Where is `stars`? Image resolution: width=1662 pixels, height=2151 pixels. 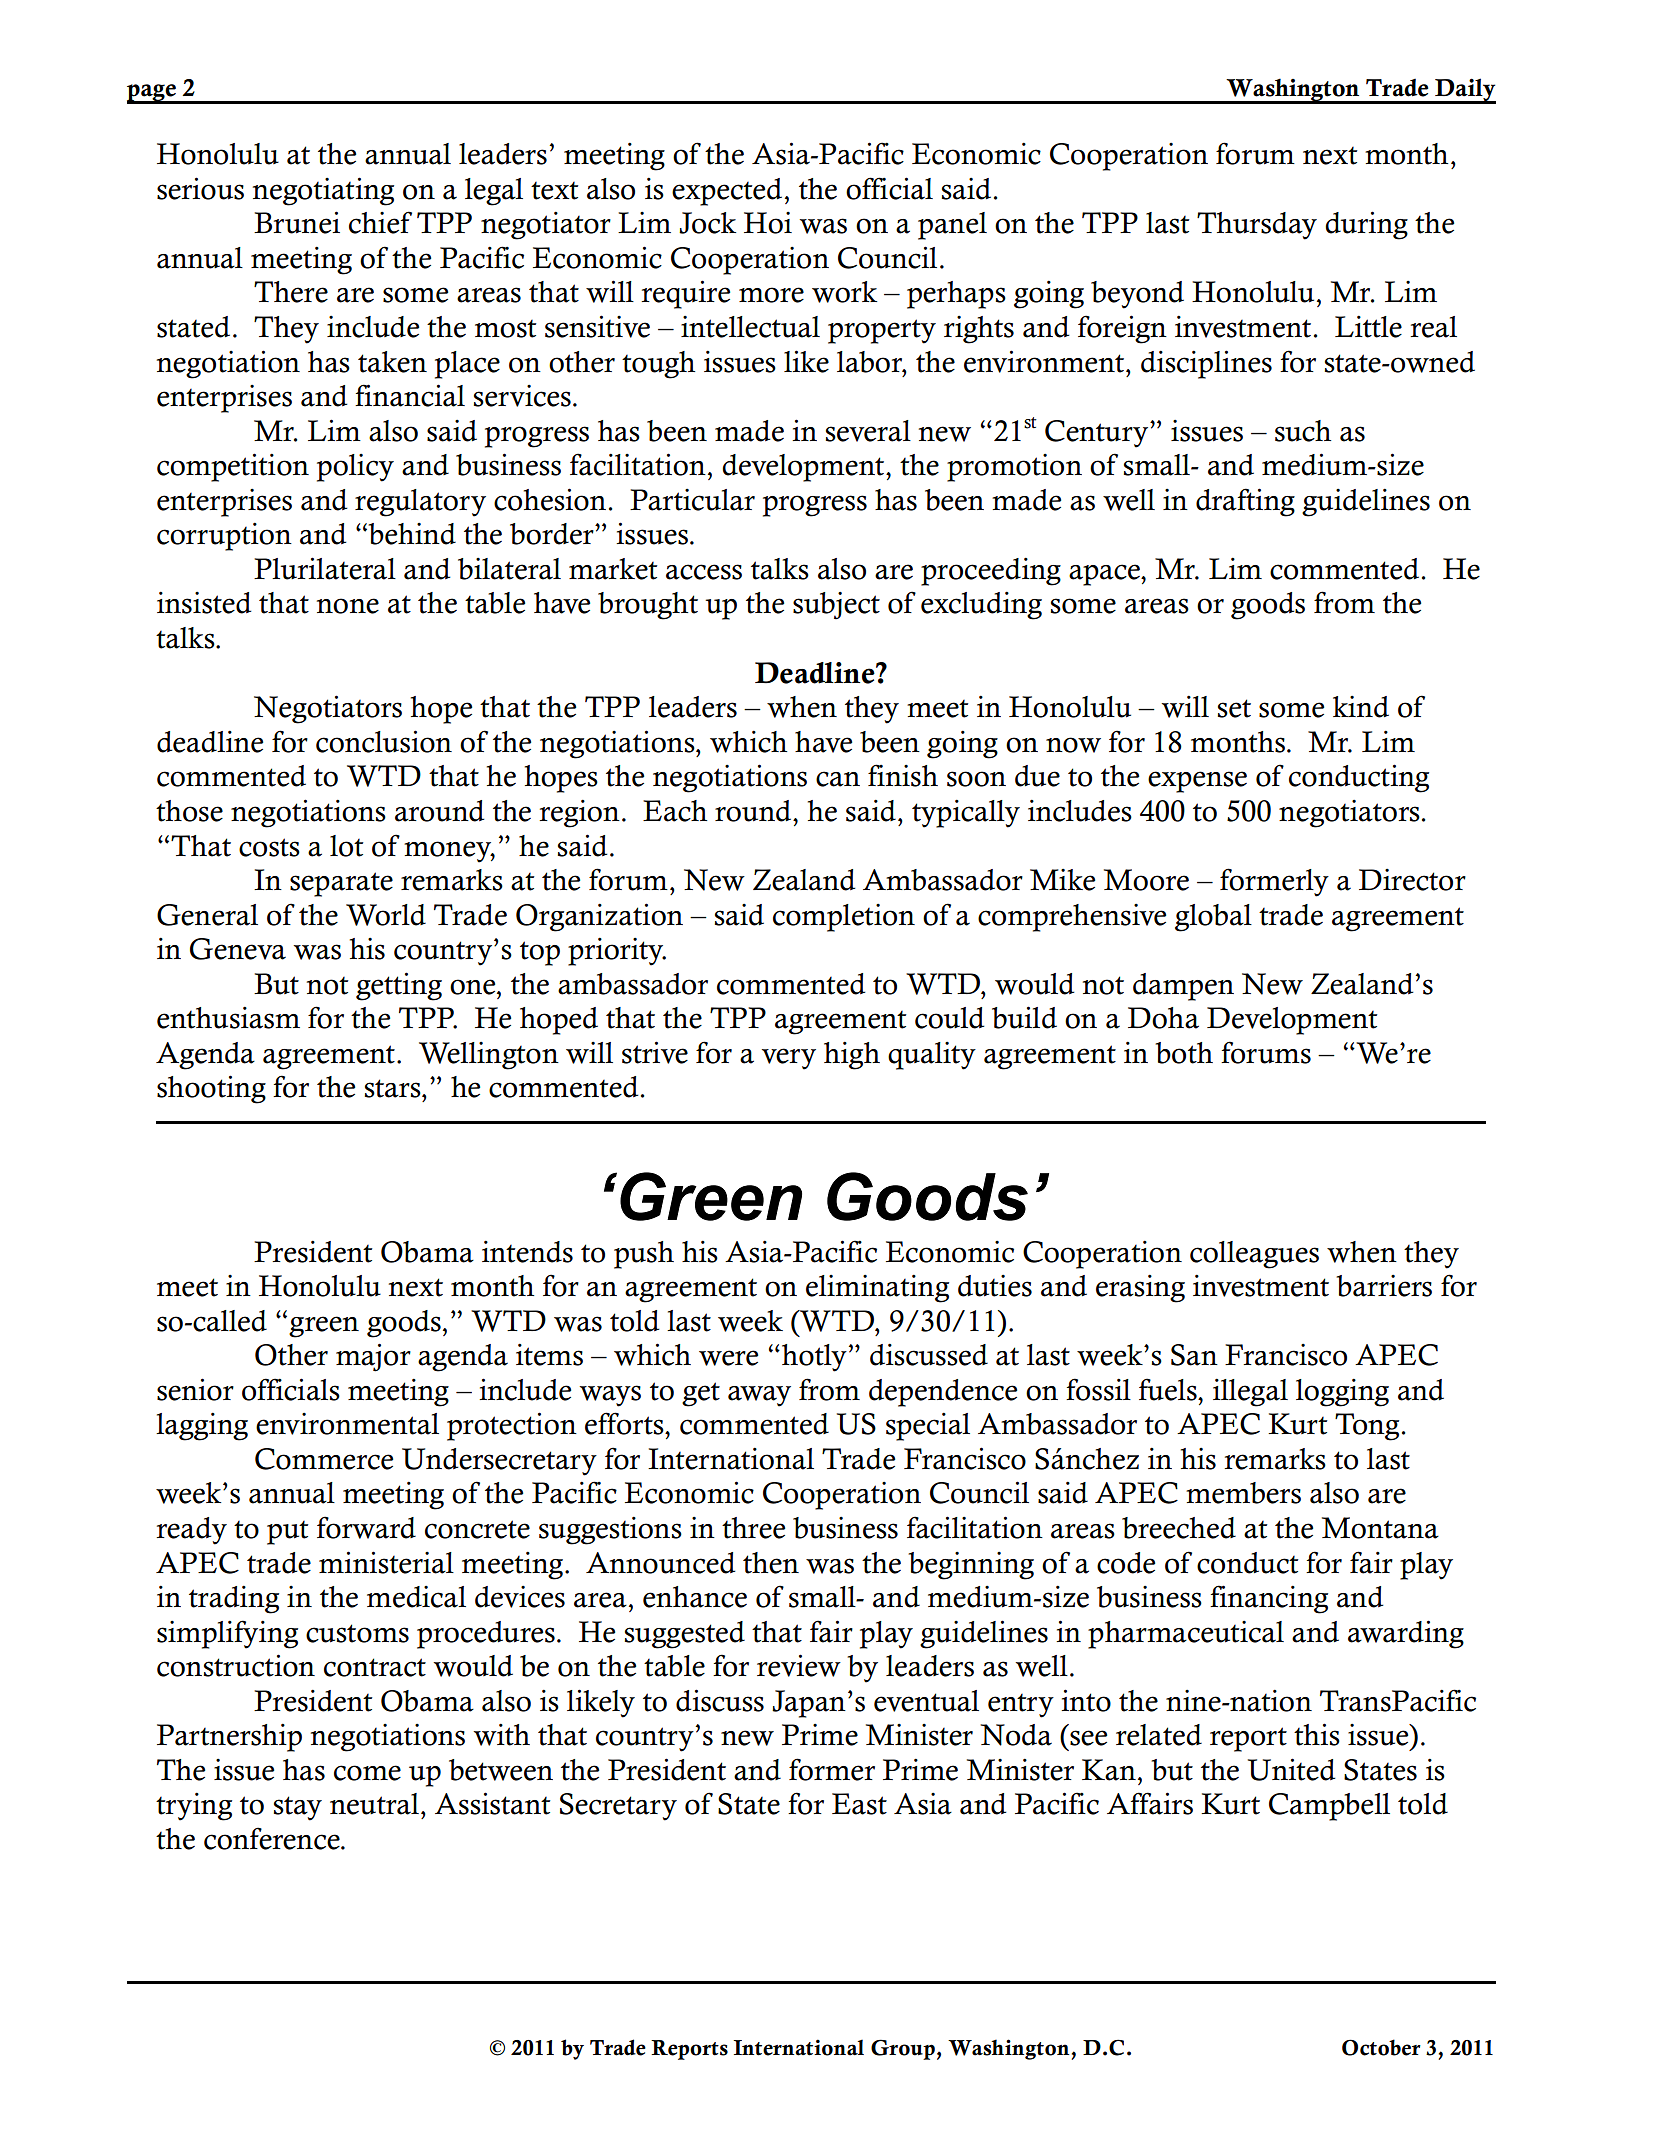 stars is located at coordinates (394, 1088).
